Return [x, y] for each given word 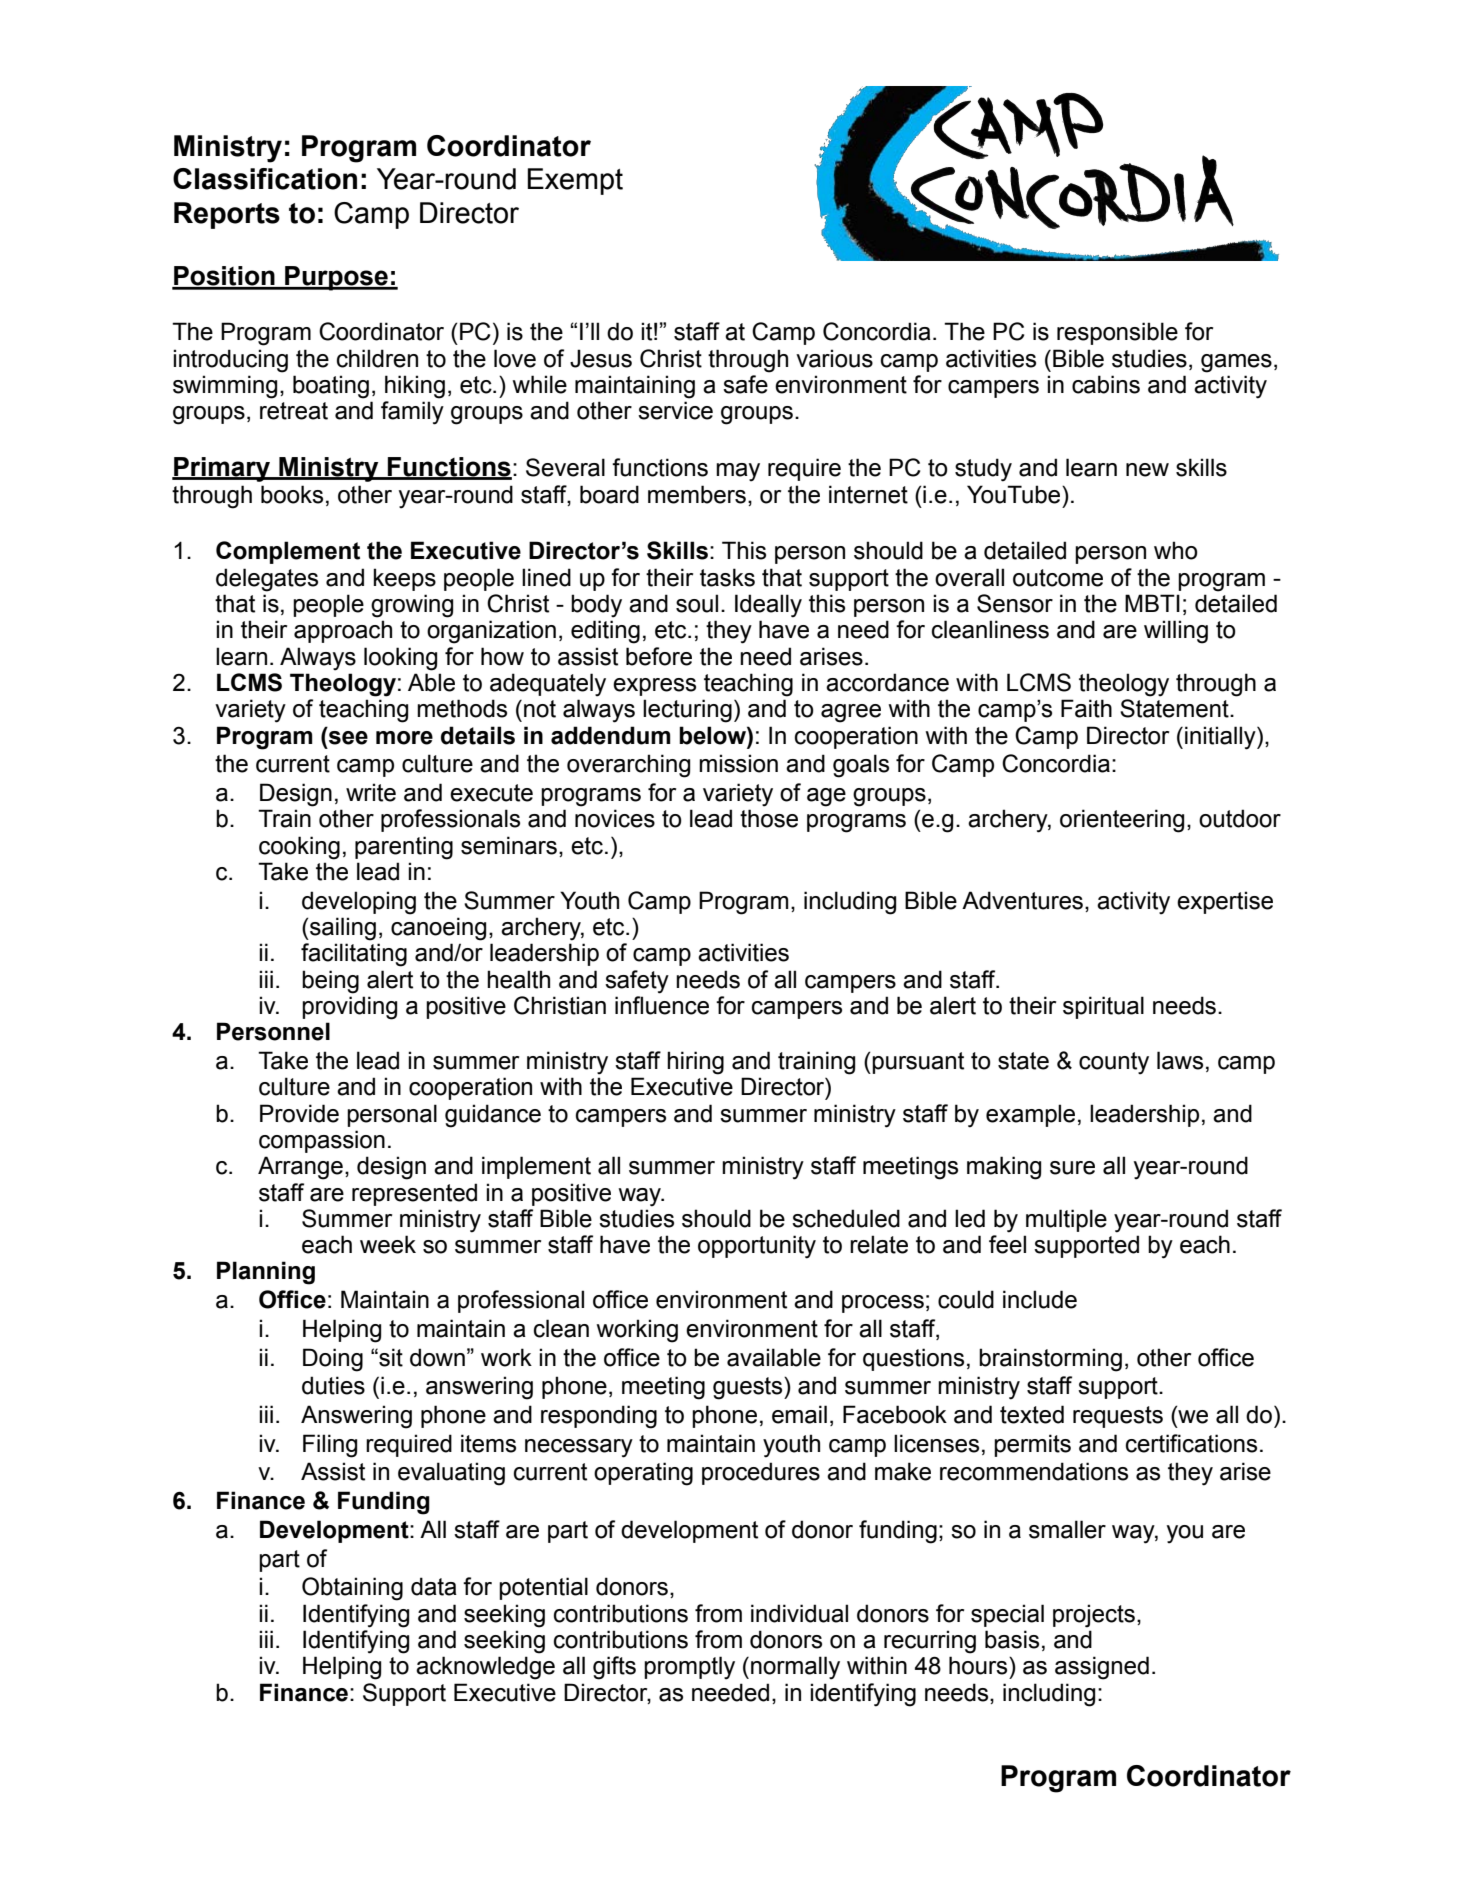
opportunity [757, 1247]
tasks [727, 577]
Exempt [575, 181]
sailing [342, 929]
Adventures [1022, 900]
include [1040, 1299]
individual [799, 1613]
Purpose [336, 278]
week [388, 1244]
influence [662, 1005]
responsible [1117, 333]
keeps [404, 579]
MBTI [1152, 603]
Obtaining [352, 1589]
